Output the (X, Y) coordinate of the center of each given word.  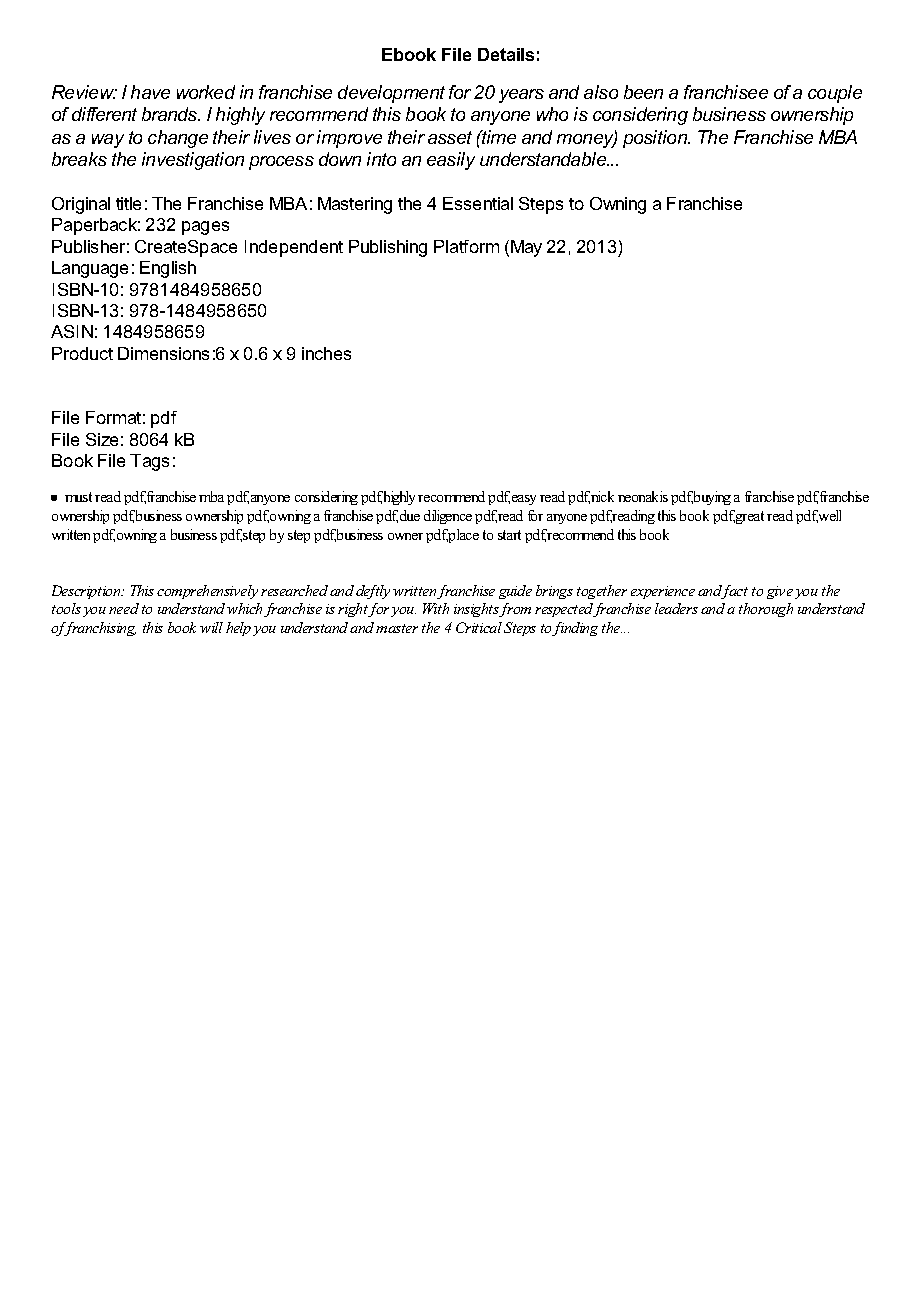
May (526, 248)
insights (477, 610)
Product (82, 353)
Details (506, 54)
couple (835, 94)
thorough (766, 610)
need (124, 608)
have (150, 92)
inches (326, 353)
